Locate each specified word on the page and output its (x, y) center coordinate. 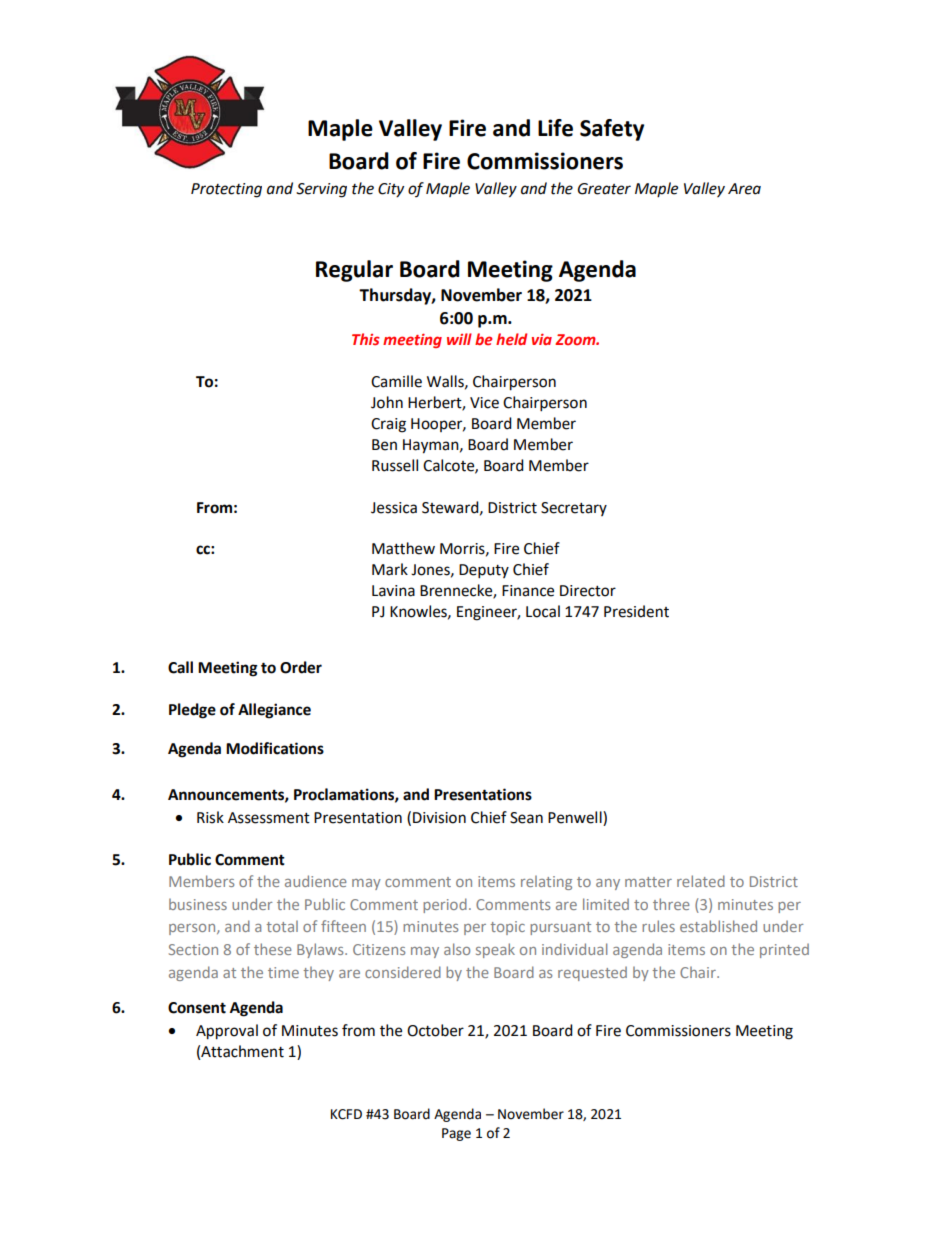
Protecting (226, 190)
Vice (484, 403)
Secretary (574, 509)
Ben (384, 445)
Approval (227, 1032)
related (701, 881)
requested (592, 973)
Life (555, 128)
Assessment (269, 818)
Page (456, 1134)
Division (439, 818)
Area (744, 189)
